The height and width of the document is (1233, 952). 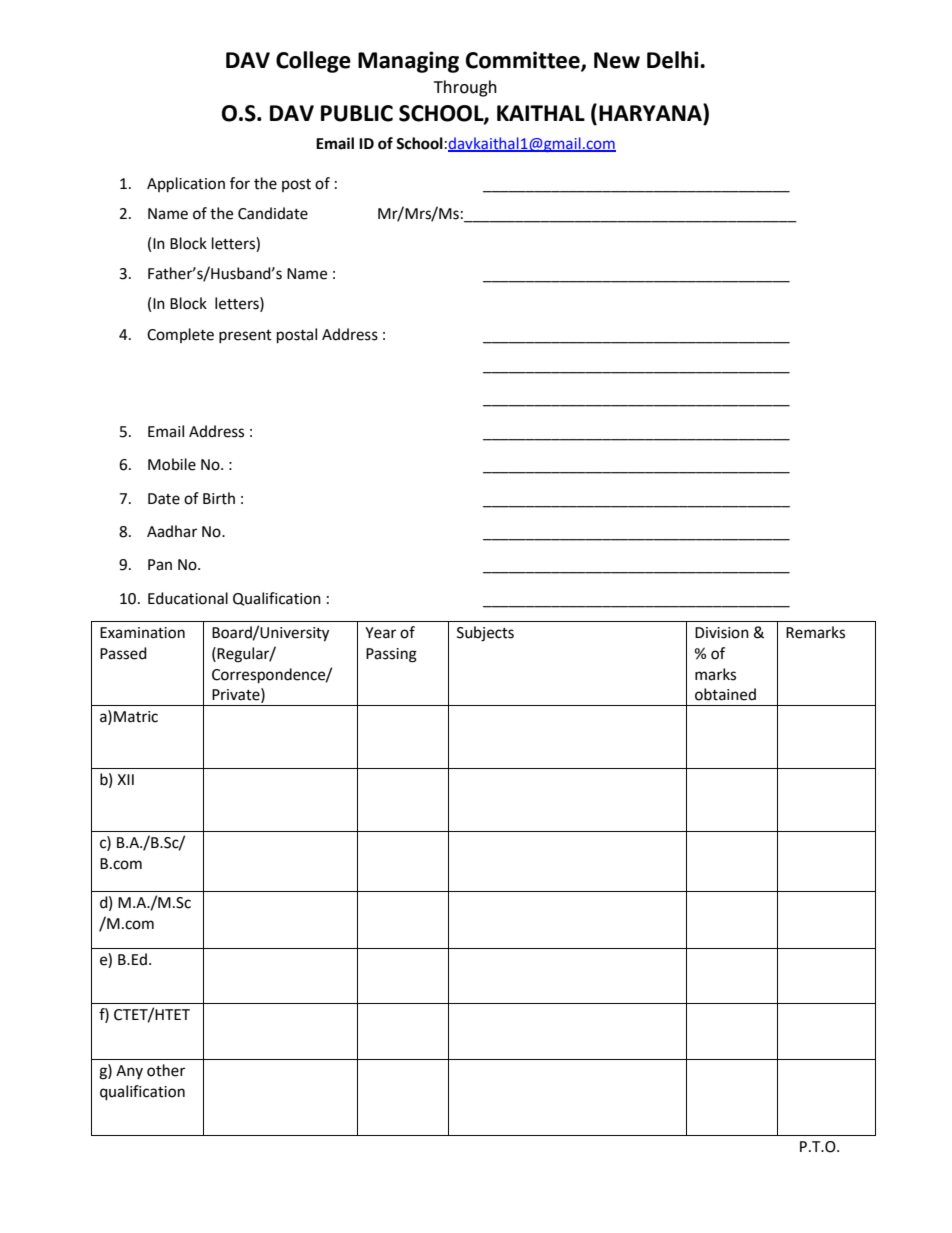 I want to click on obtained, so click(x=725, y=694).
